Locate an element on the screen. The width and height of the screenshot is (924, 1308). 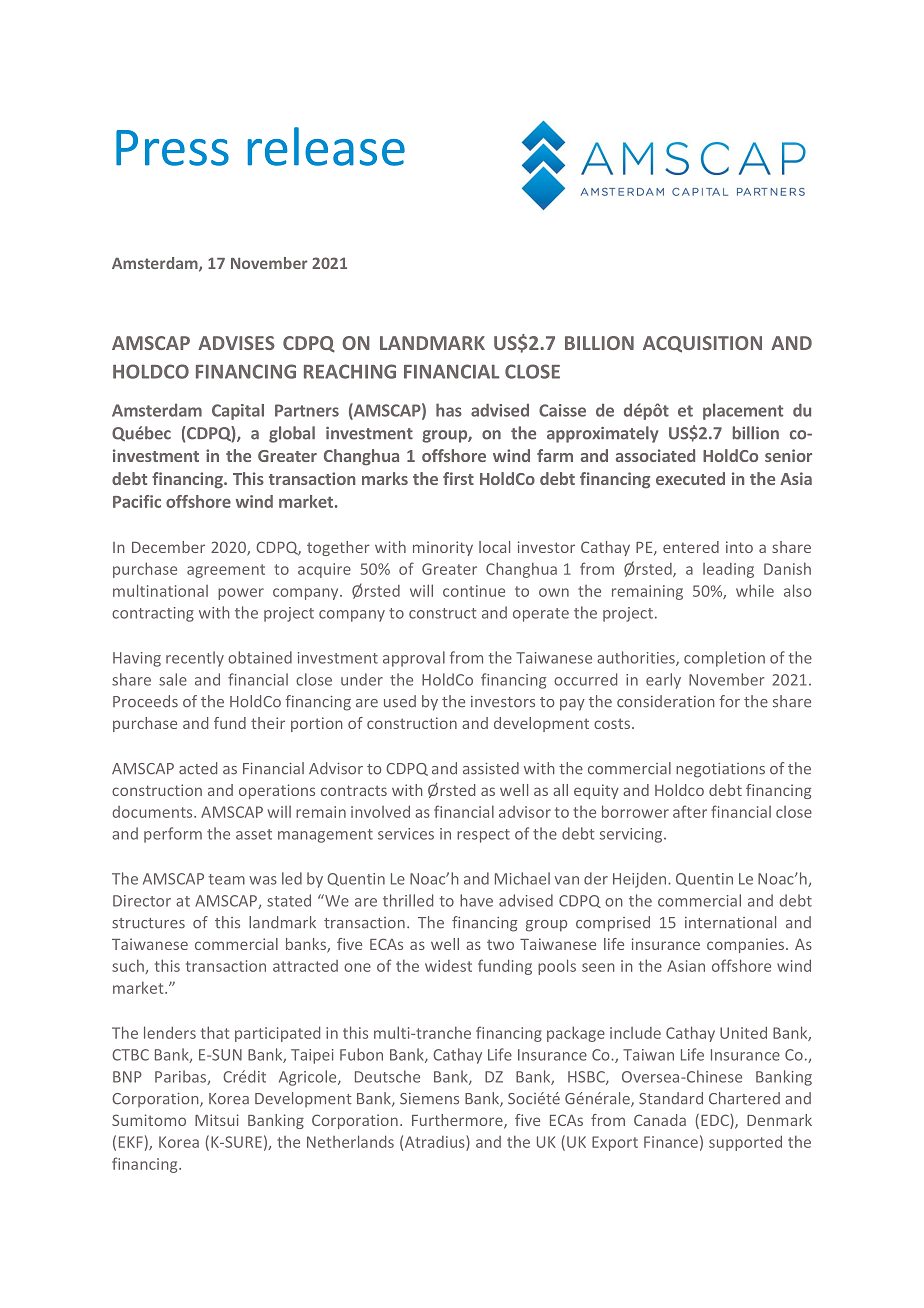
Press is located at coordinates (172, 148).
